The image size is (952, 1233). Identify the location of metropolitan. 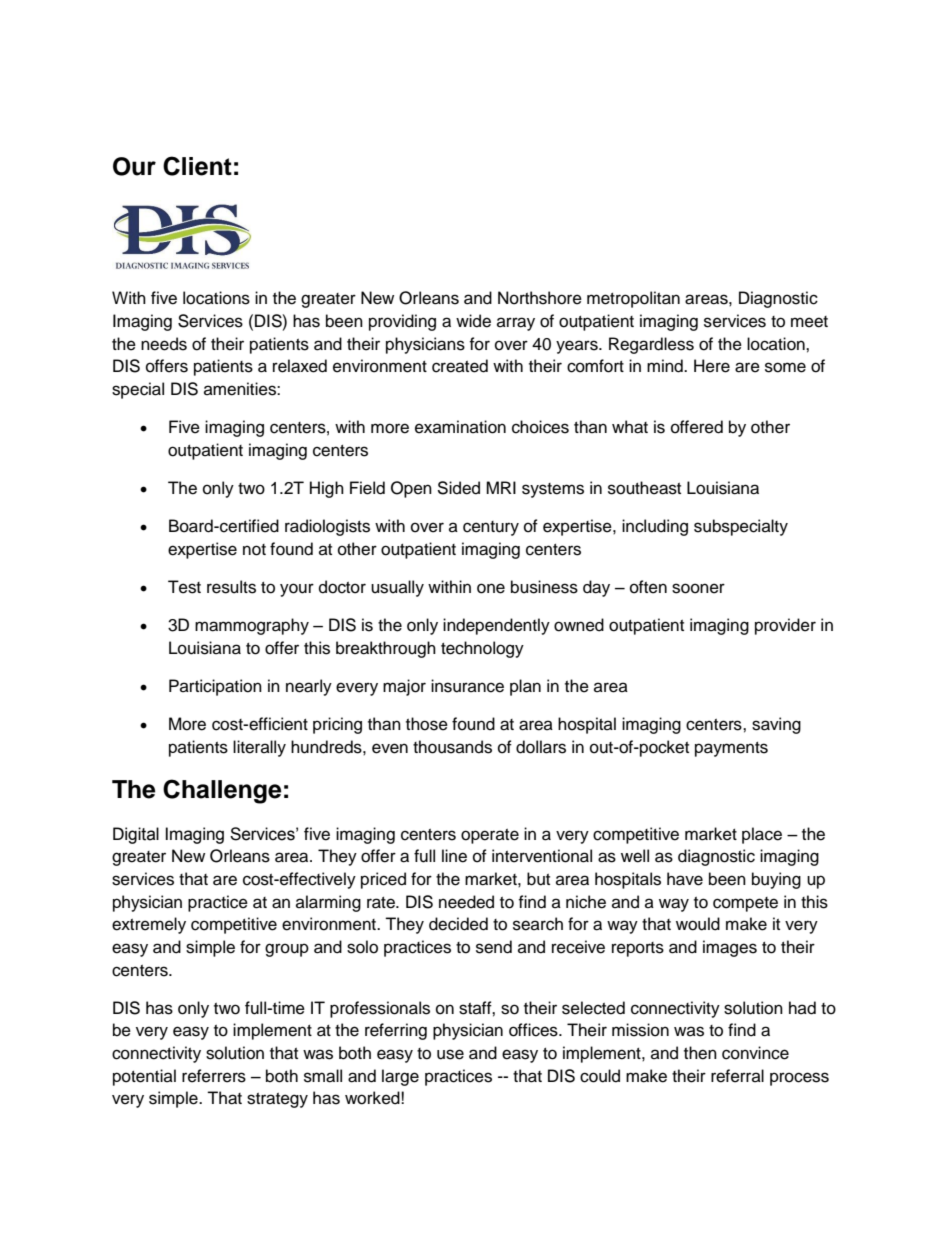
(633, 299).
